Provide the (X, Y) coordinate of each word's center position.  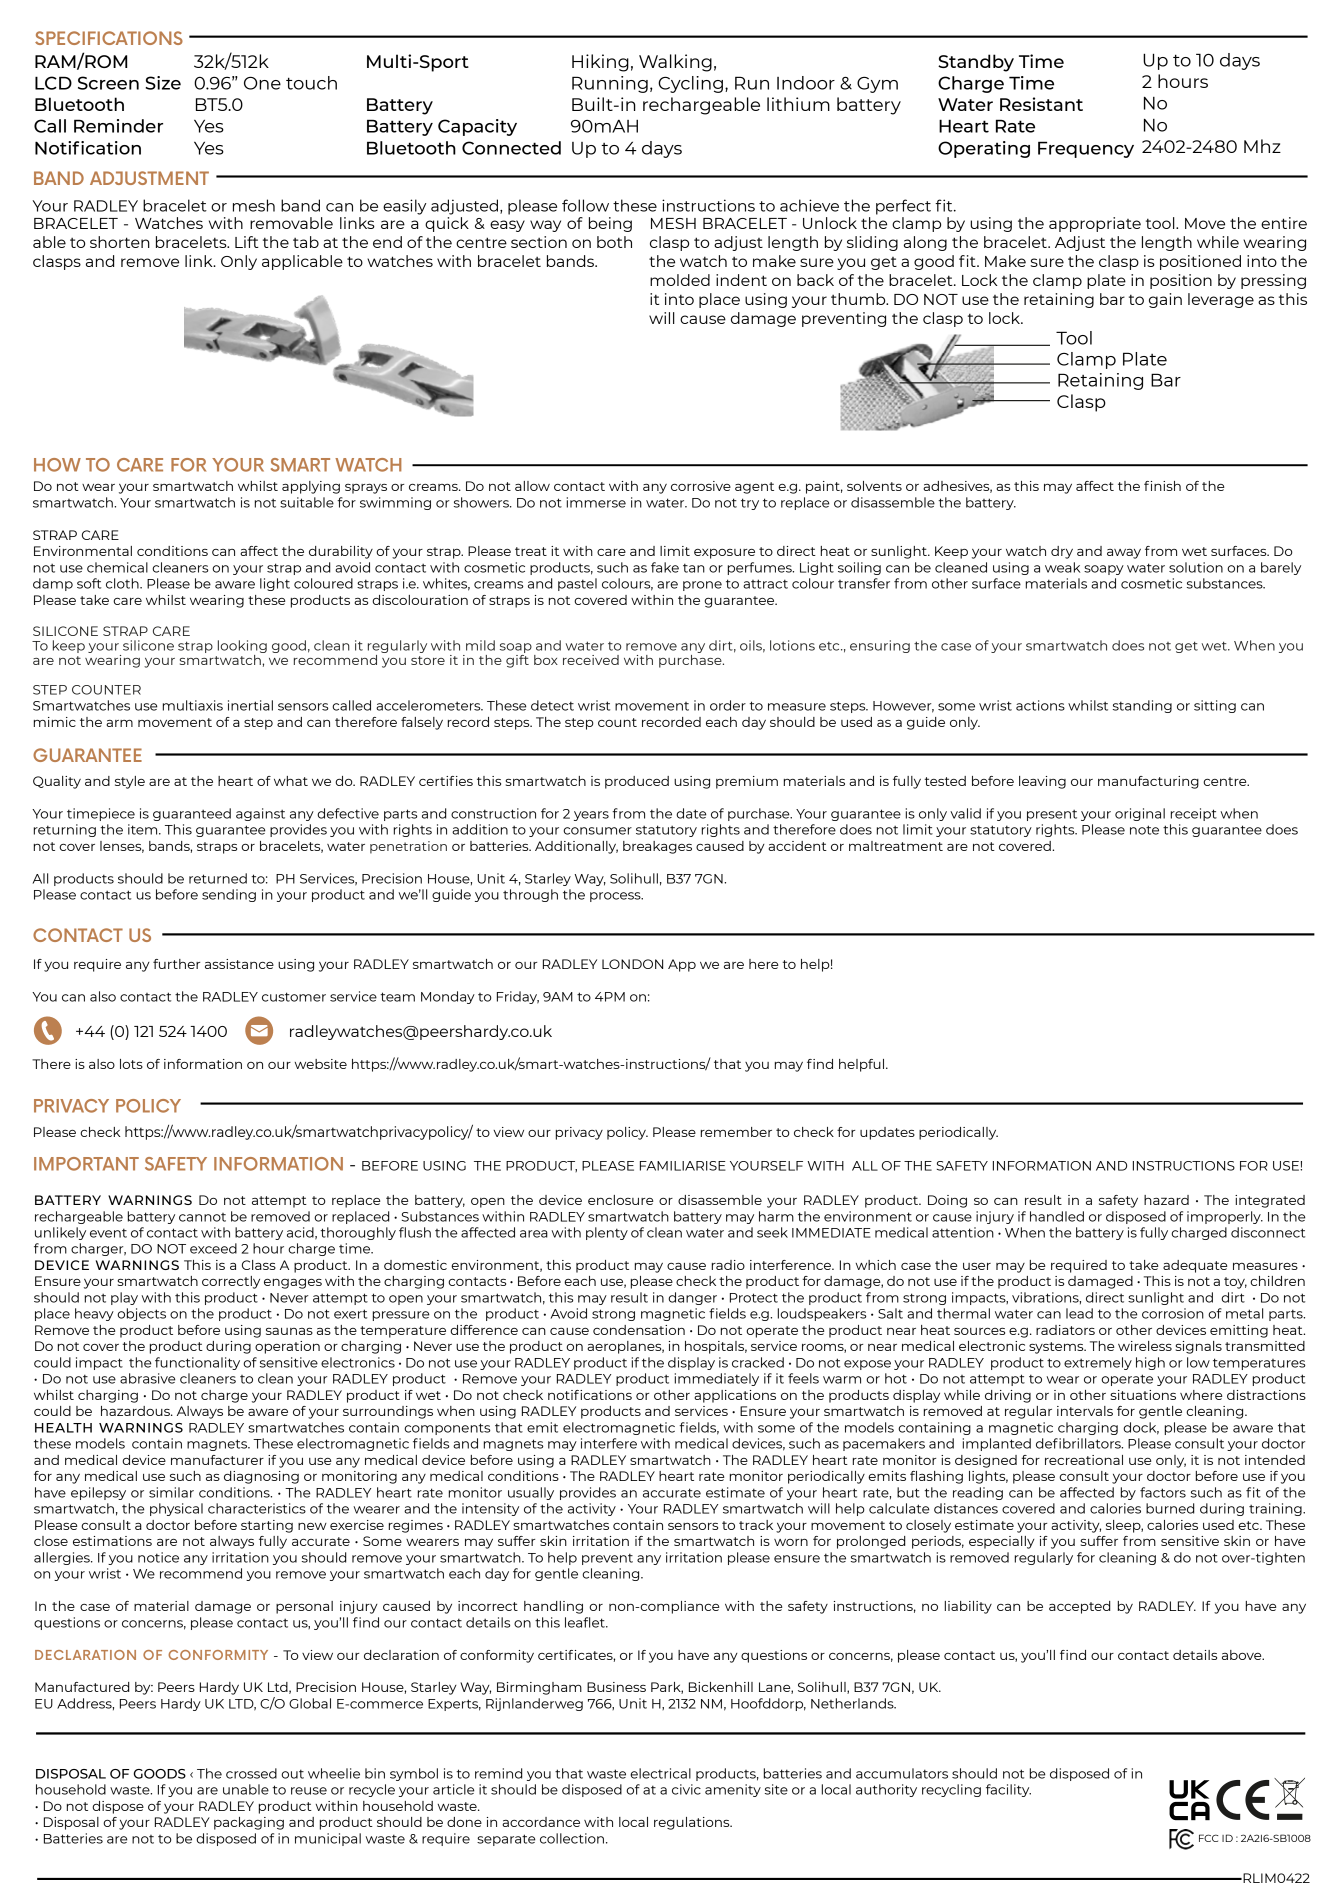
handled (1057, 1216)
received (591, 660)
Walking (675, 63)
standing (1142, 706)
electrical (660, 1773)
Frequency (1086, 149)
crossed (251, 1773)
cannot (202, 1217)
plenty (607, 1233)
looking (242, 648)
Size (163, 83)
